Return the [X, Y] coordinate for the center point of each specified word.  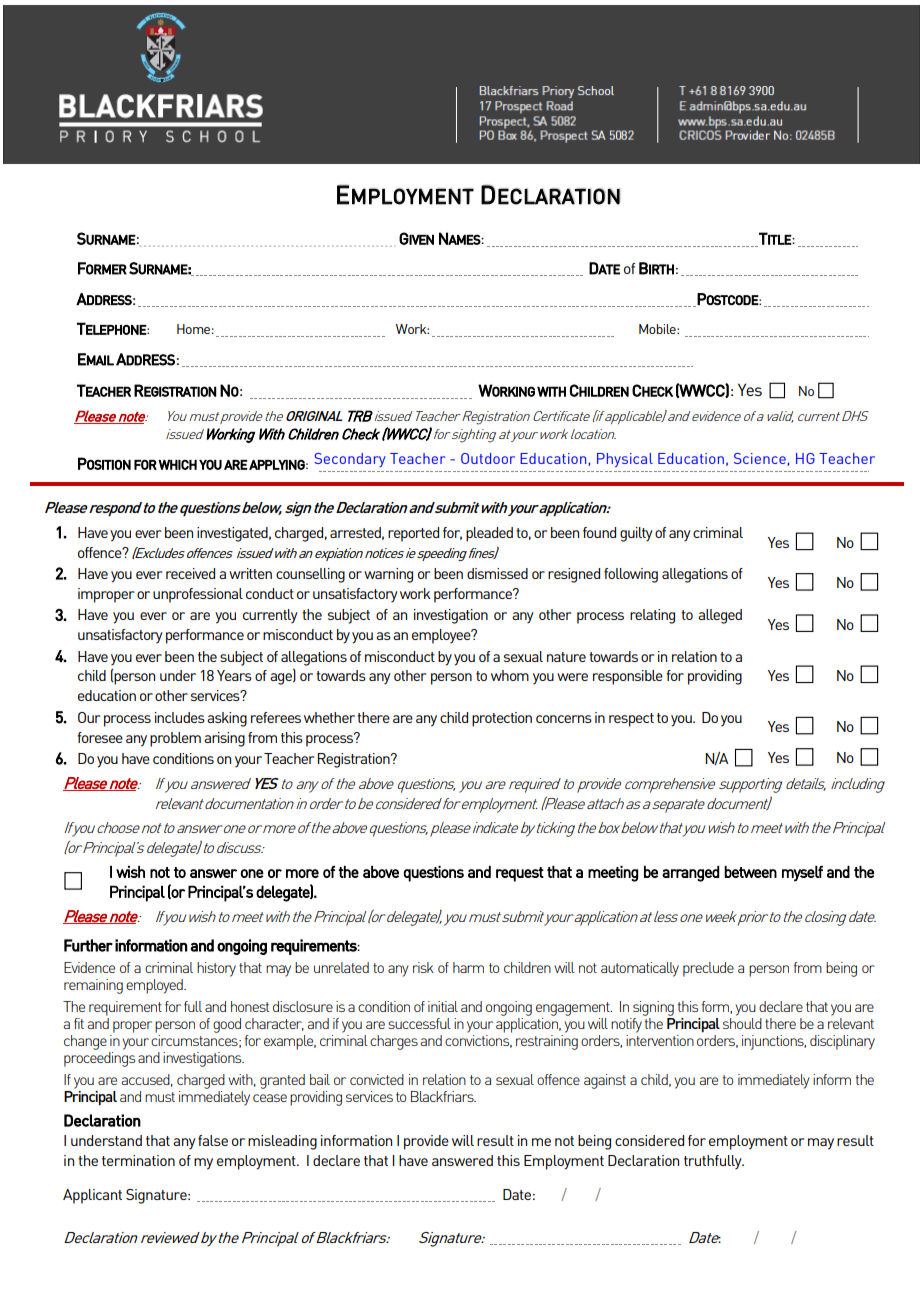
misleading [282, 1142]
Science [760, 458]
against [605, 1081]
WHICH [177, 464]
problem [175, 739]
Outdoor [488, 458]
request [520, 874]
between [750, 872]
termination [138, 1160]
